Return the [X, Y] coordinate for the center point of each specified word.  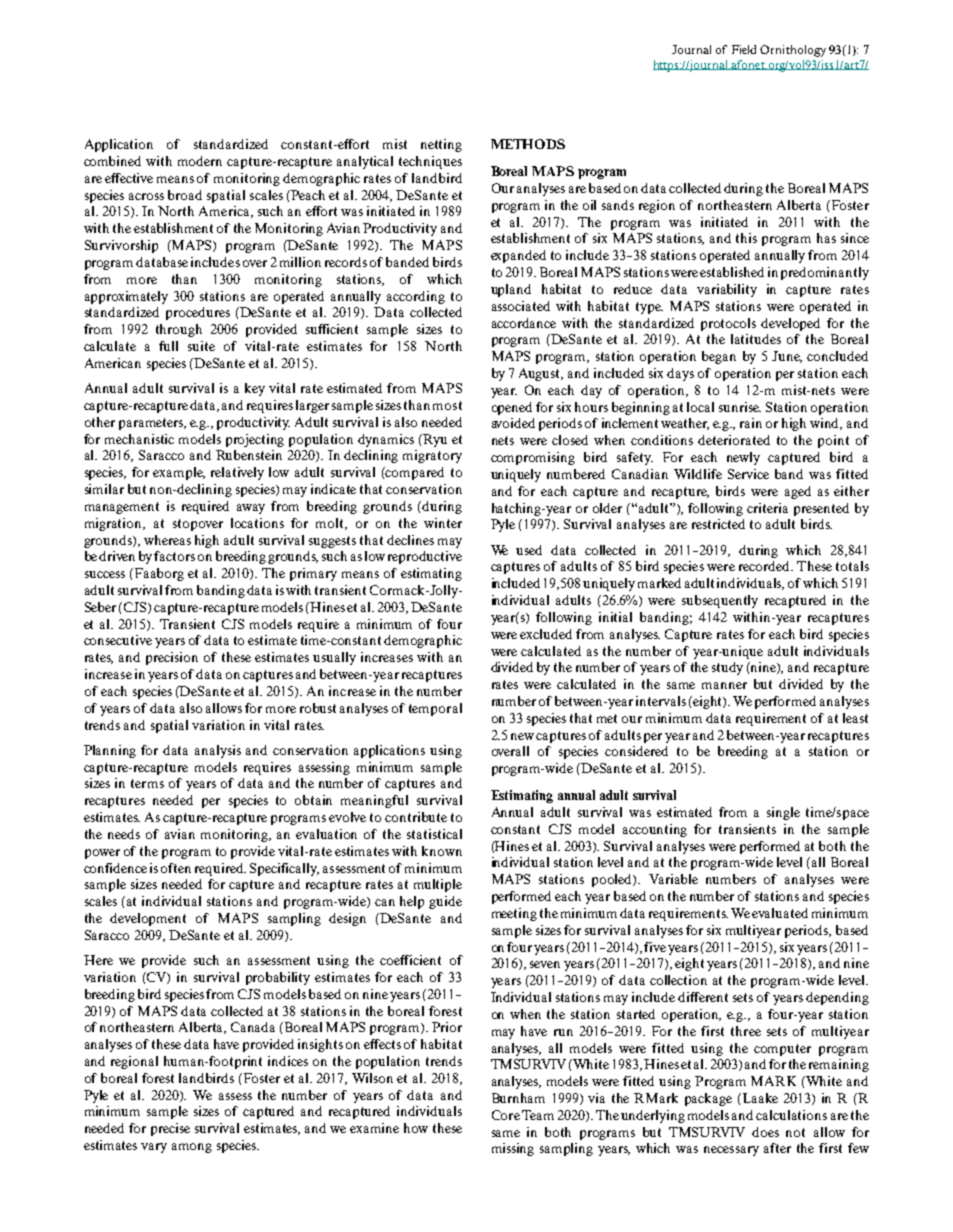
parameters [152, 424]
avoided [513, 423]
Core [506, 1115]
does [765, 1132]
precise [170, 1129]
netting [441, 145]
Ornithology [793, 51]
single [783, 813]
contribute [416, 817]
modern [200, 161]
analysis [218, 751]
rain [751, 423]
